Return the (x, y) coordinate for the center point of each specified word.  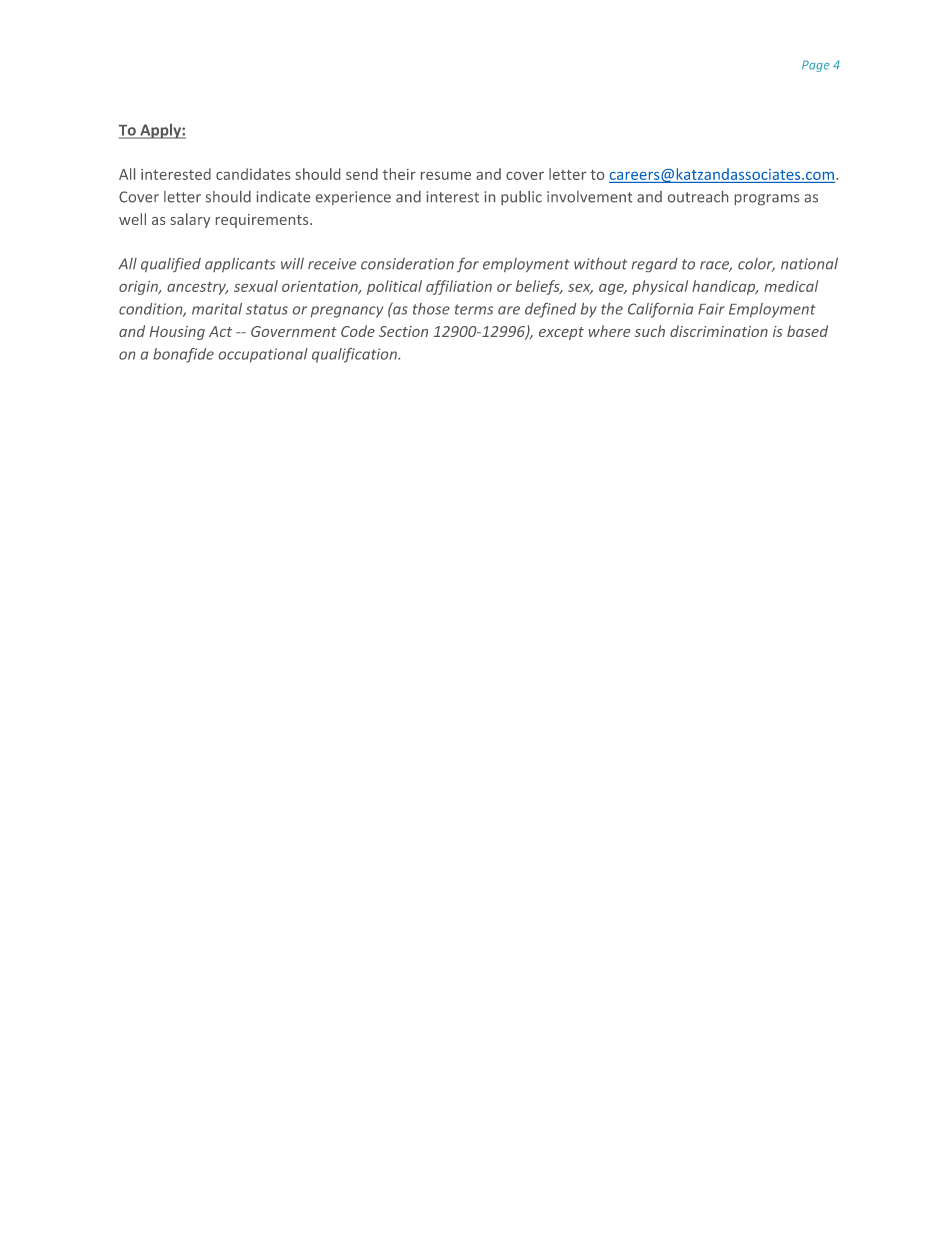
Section (403, 331)
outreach (698, 197)
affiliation (459, 287)
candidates (253, 174)
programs (767, 199)
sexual (256, 286)
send (362, 174)
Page (816, 66)
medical (791, 286)
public (521, 198)
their (399, 174)
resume (446, 176)
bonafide (183, 355)
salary (190, 220)
